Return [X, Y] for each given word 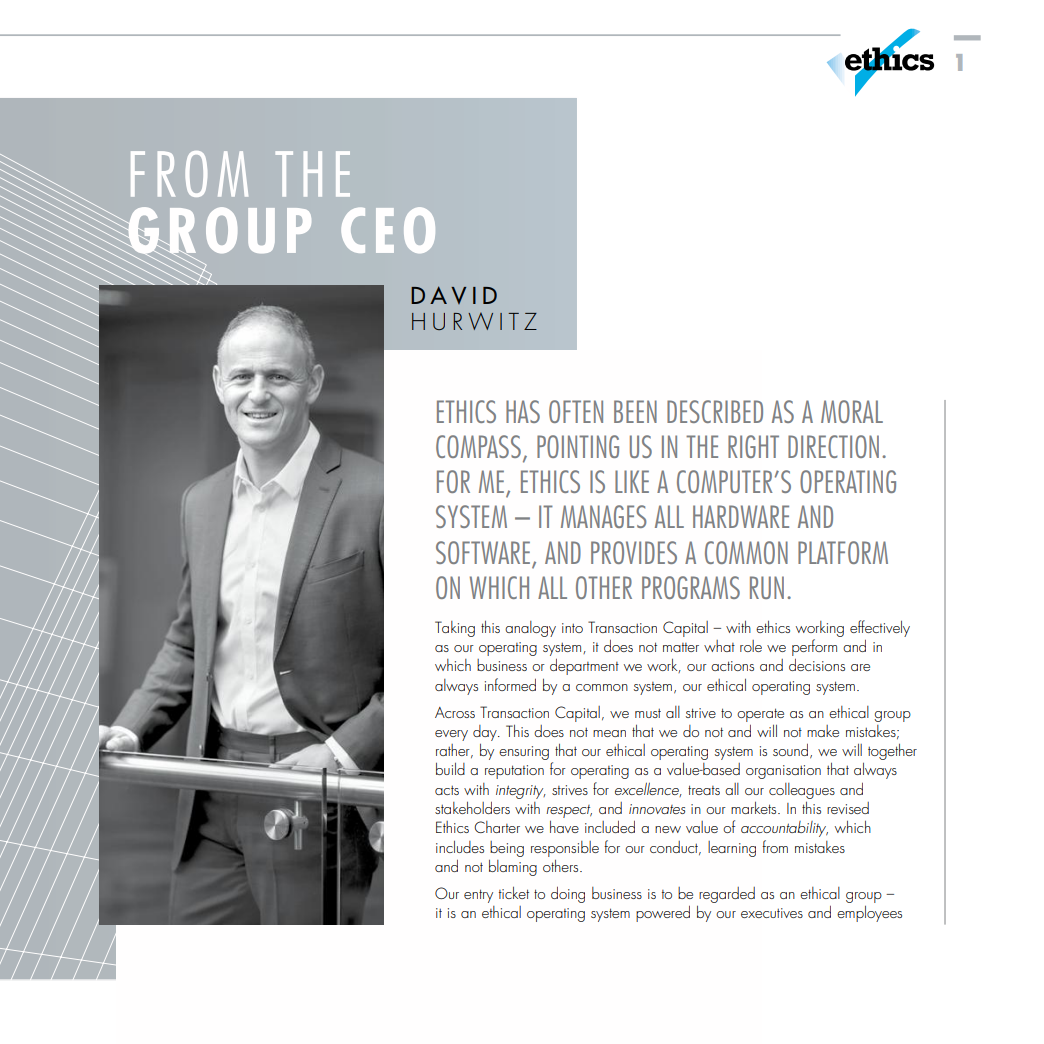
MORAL [852, 411]
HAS [523, 411]
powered [663, 914]
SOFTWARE [483, 552]
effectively [880, 628]
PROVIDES [634, 552]
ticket [514, 893]
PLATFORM [843, 552]
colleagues [802, 791]
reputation [514, 772]
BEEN [635, 411]
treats [704, 790]
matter [681, 647]
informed [510, 684]
